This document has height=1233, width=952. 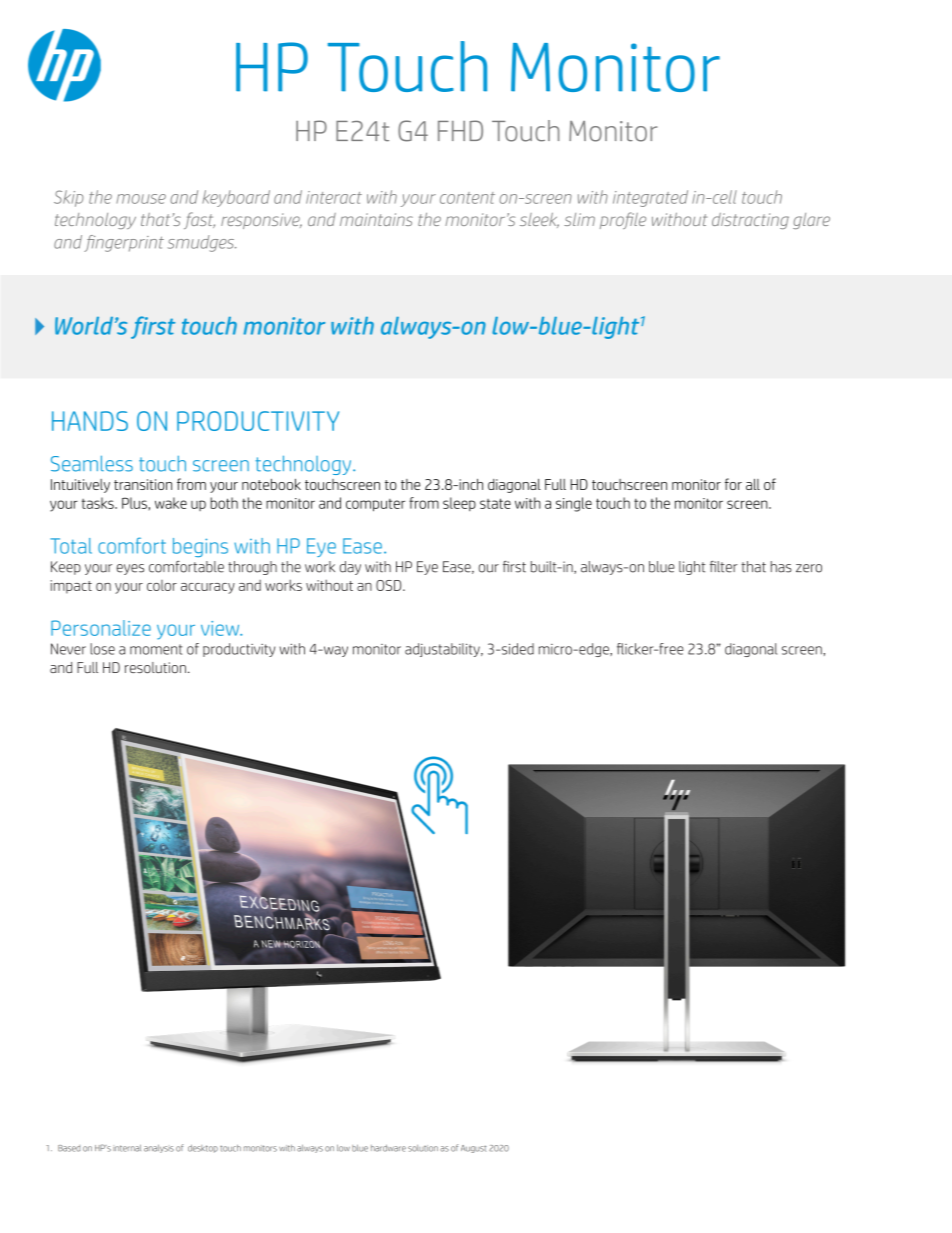 I want to click on August, so click(x=473, y=1149).
